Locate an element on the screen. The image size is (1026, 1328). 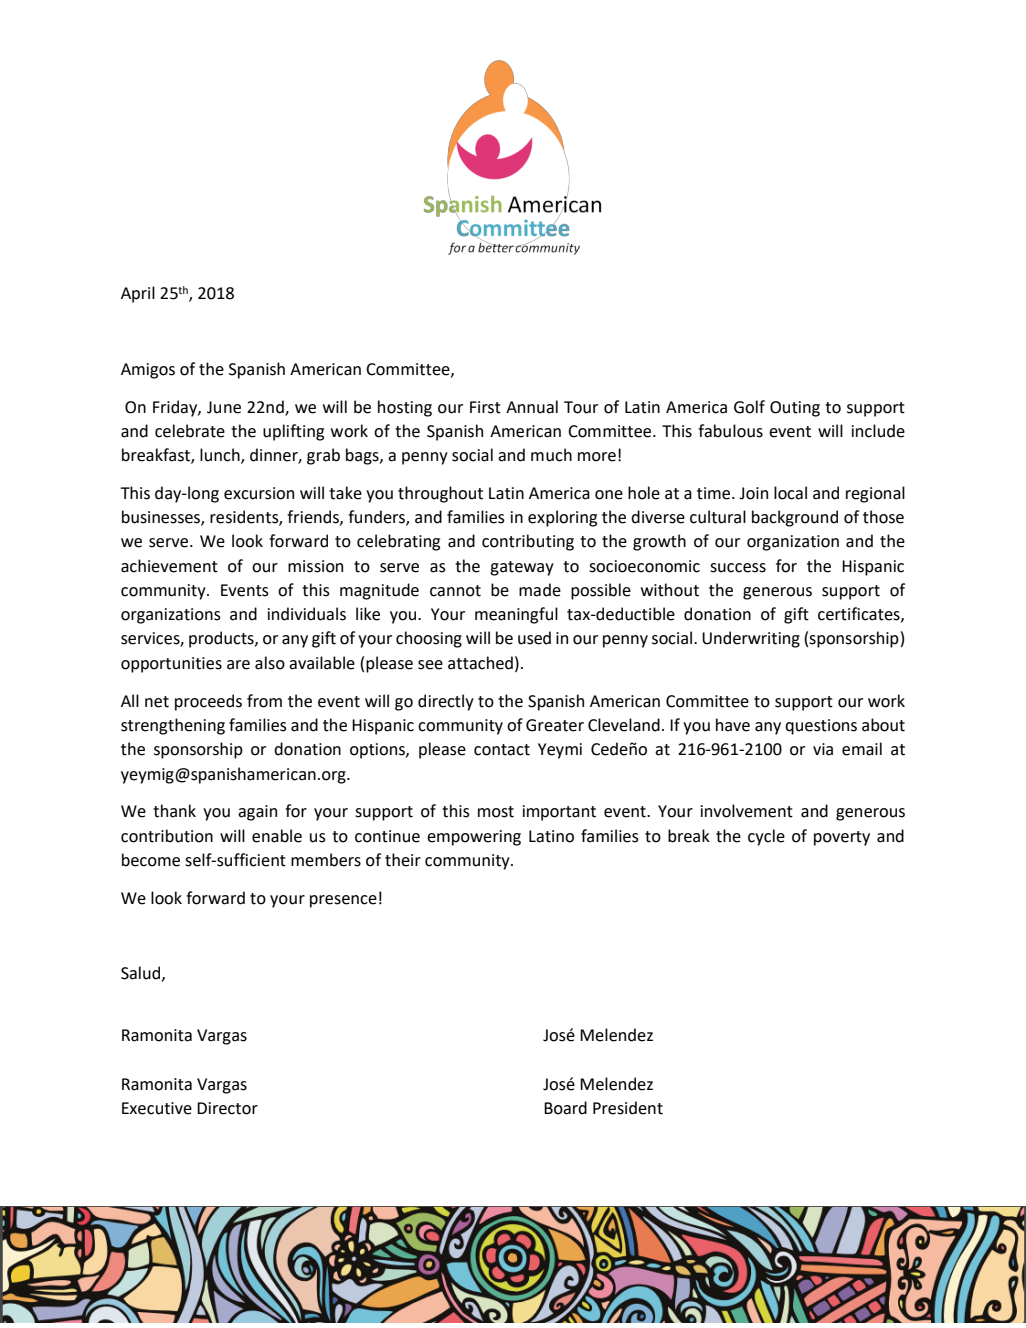
Annual is located at coordinates (532, 407).
